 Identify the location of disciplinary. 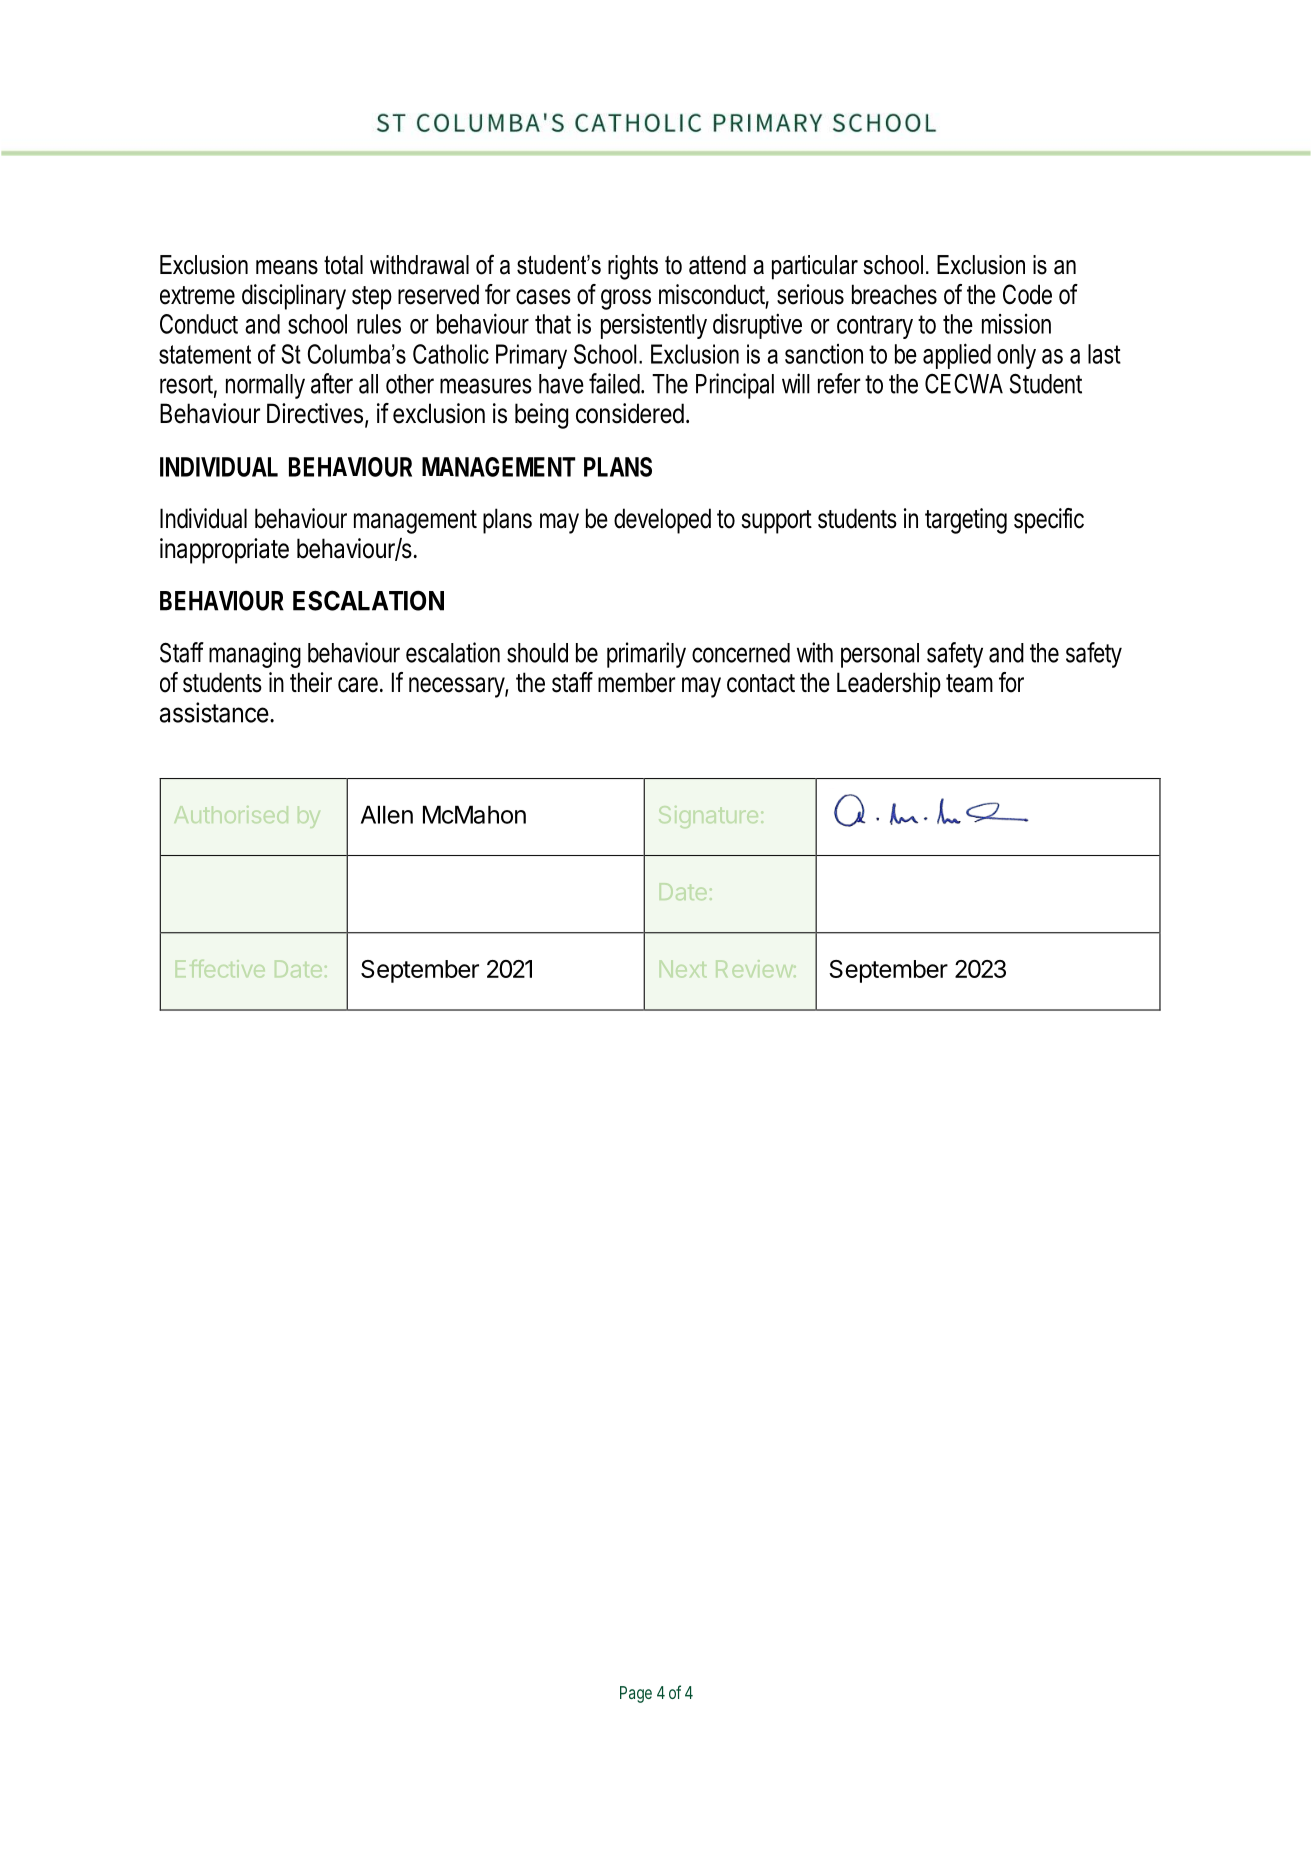
(294, 297).
